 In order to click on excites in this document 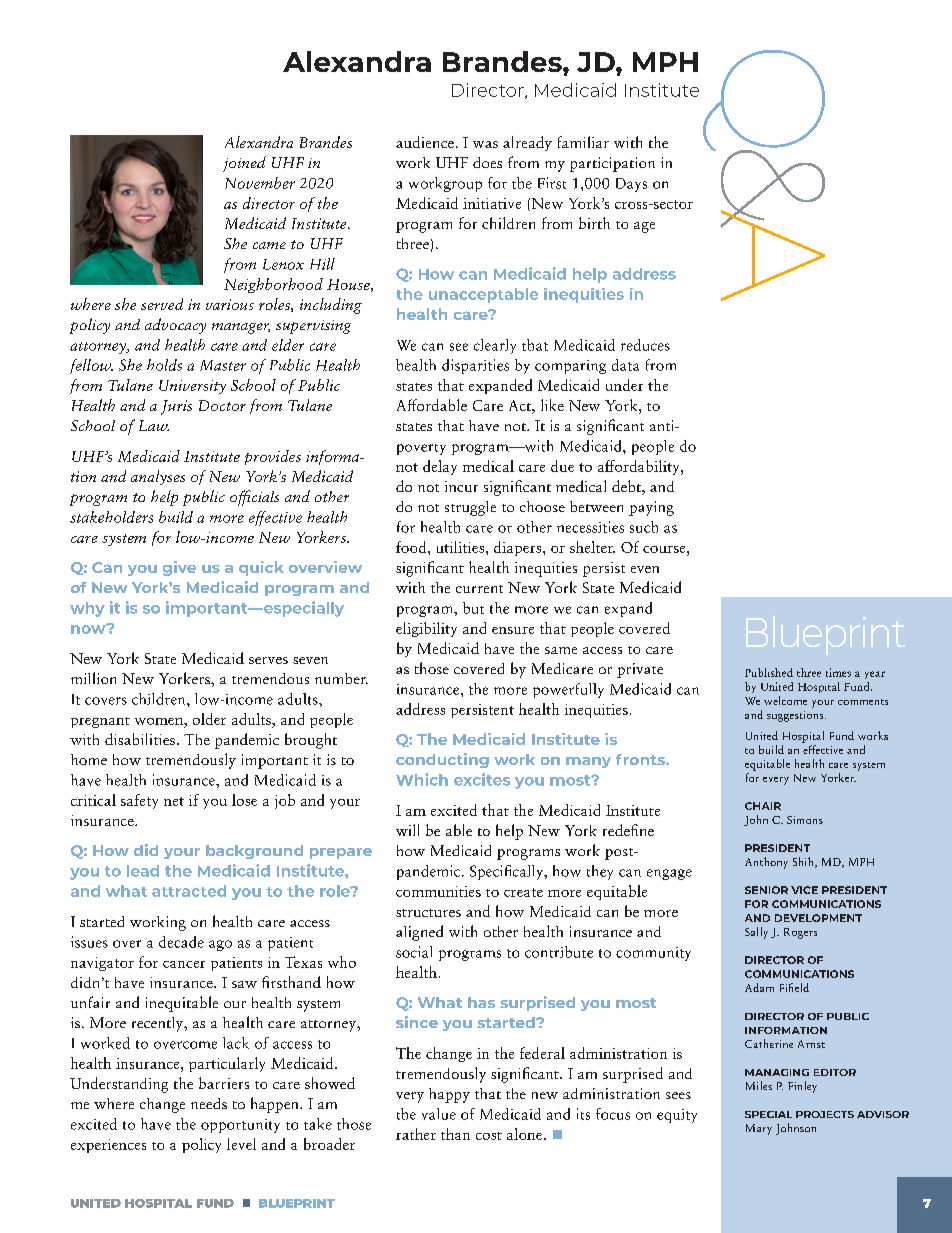, I will do `click(482, 779)`.
